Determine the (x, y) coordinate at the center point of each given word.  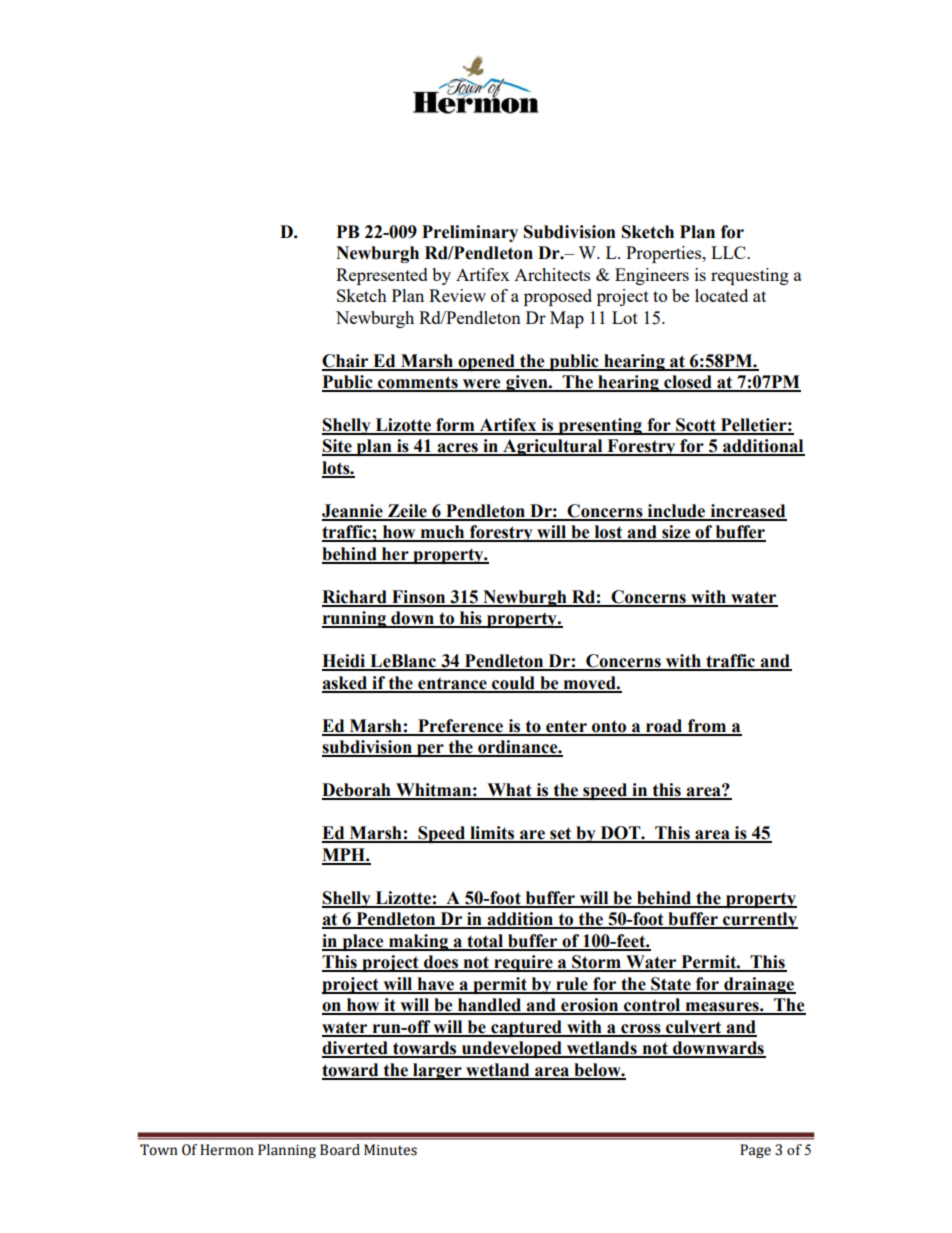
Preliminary (470, 233)
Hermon (227, 1150)
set (561, 834)
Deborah (357, 791)
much (442, 533)
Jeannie (353, 512)
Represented (382, 276)
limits (492, 834)
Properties (665, 254)
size (676, 533)
